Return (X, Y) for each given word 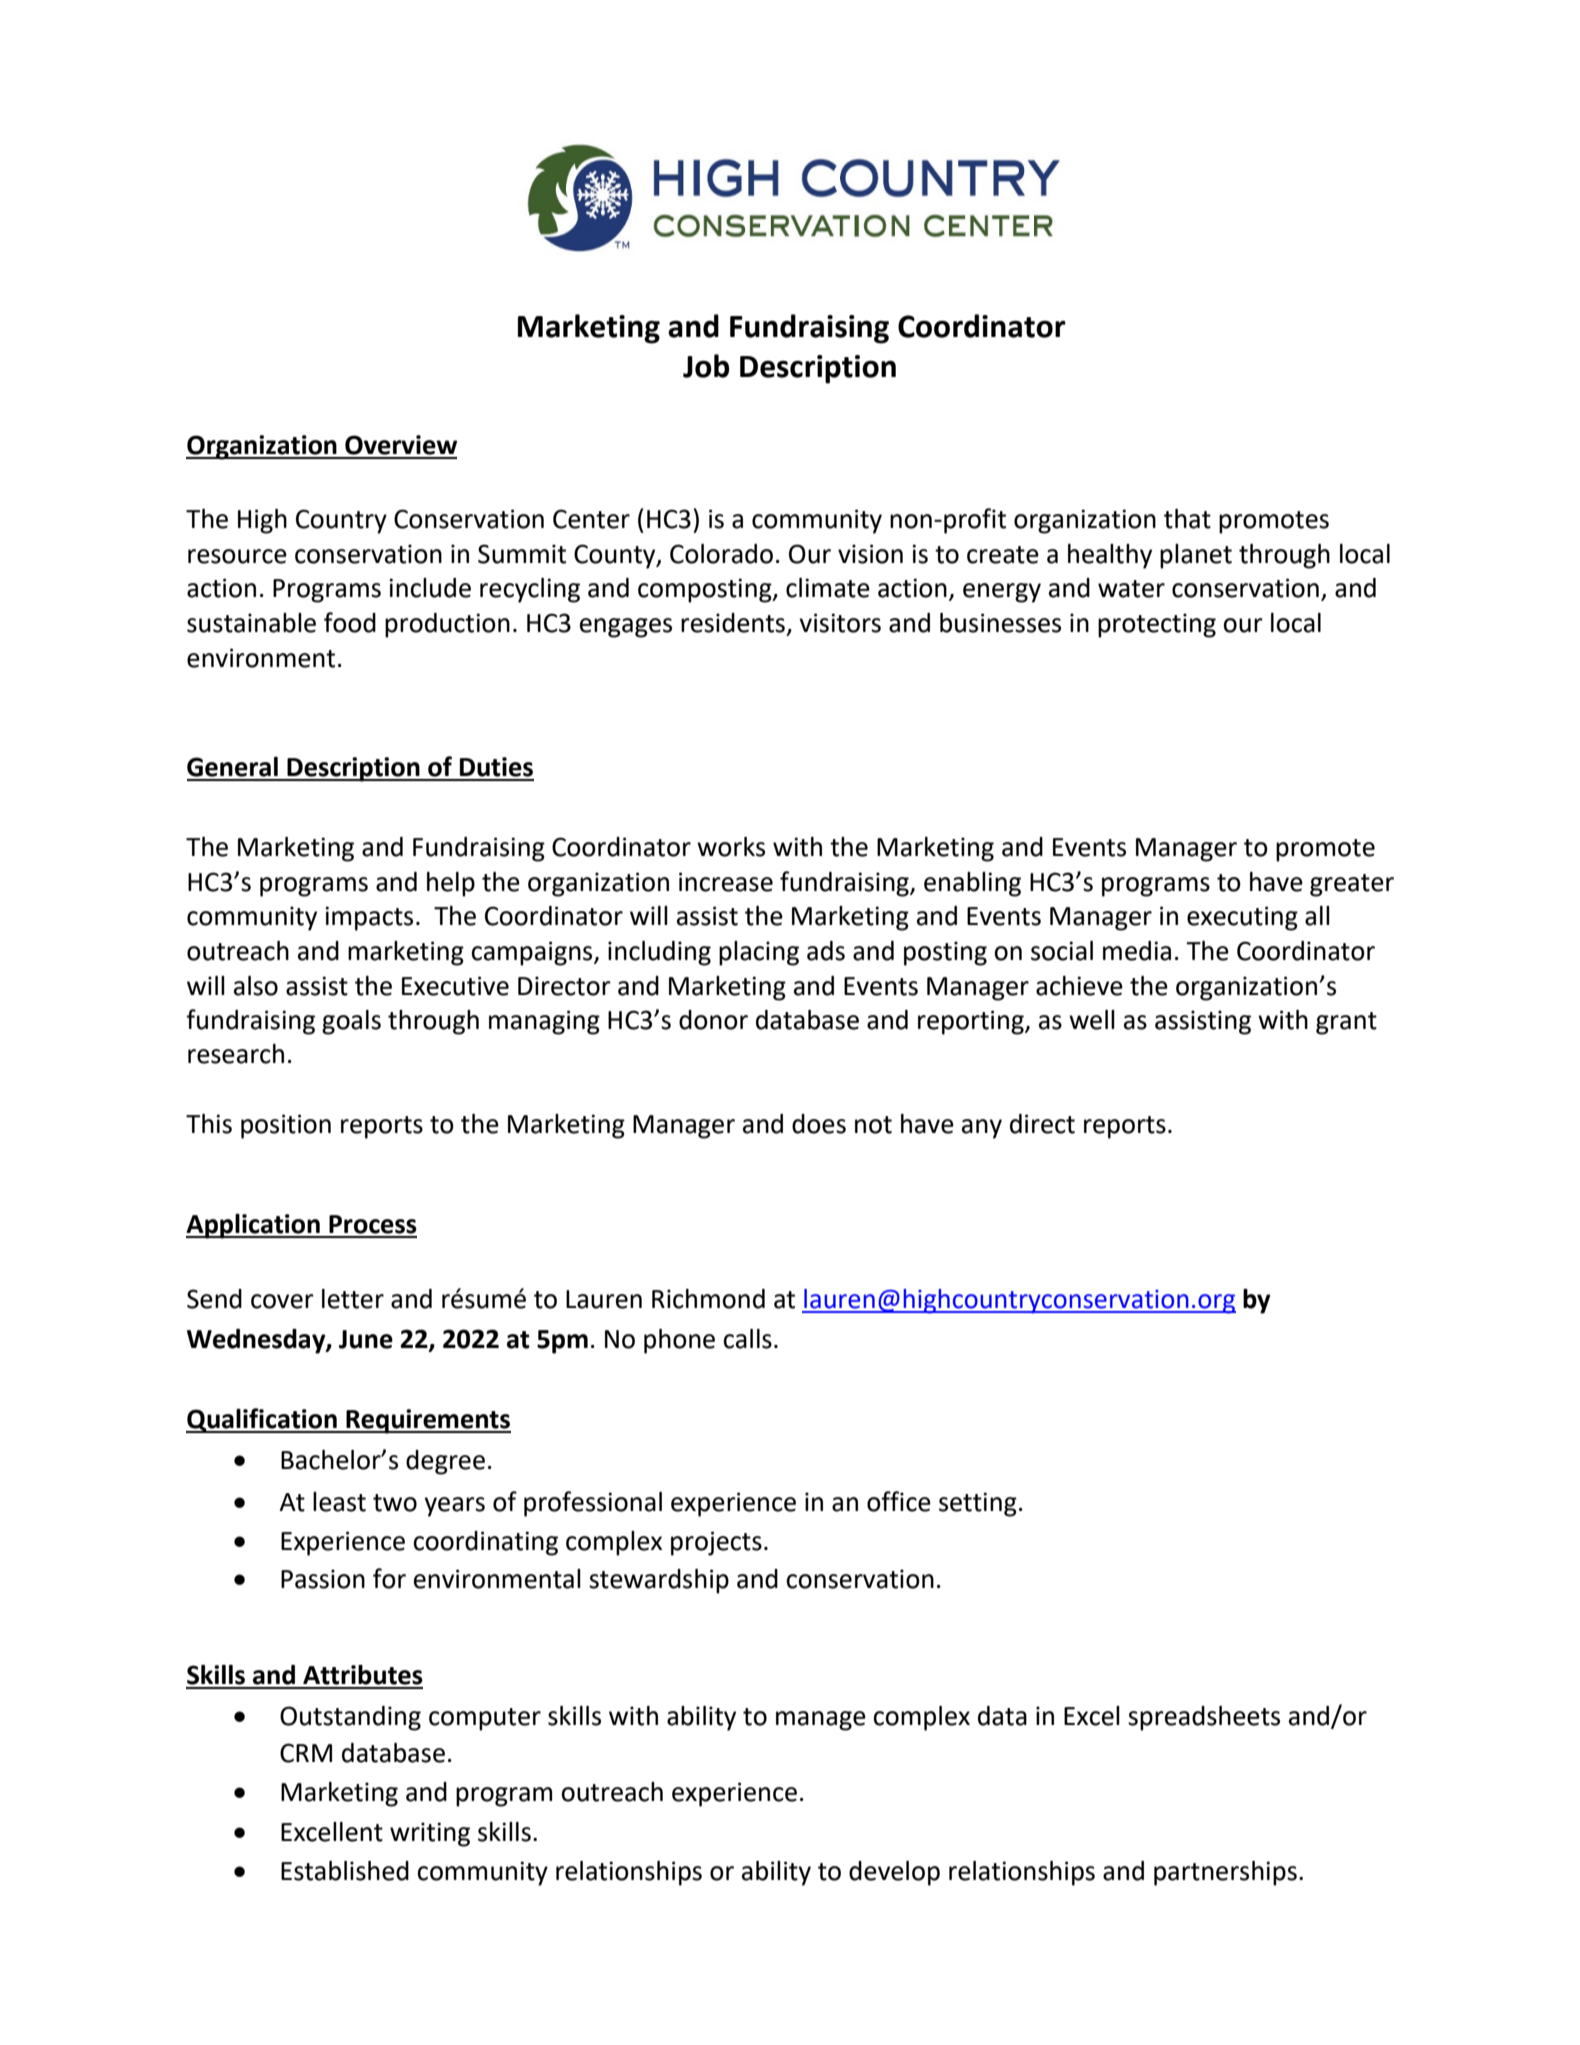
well (1092, 1020)
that (1187, 519)
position (286, 1126)
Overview (401, 445)
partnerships (1225, 1873)
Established (345, 1871)
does (819, 1124)
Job (706, 366)
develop (894, 1873)
